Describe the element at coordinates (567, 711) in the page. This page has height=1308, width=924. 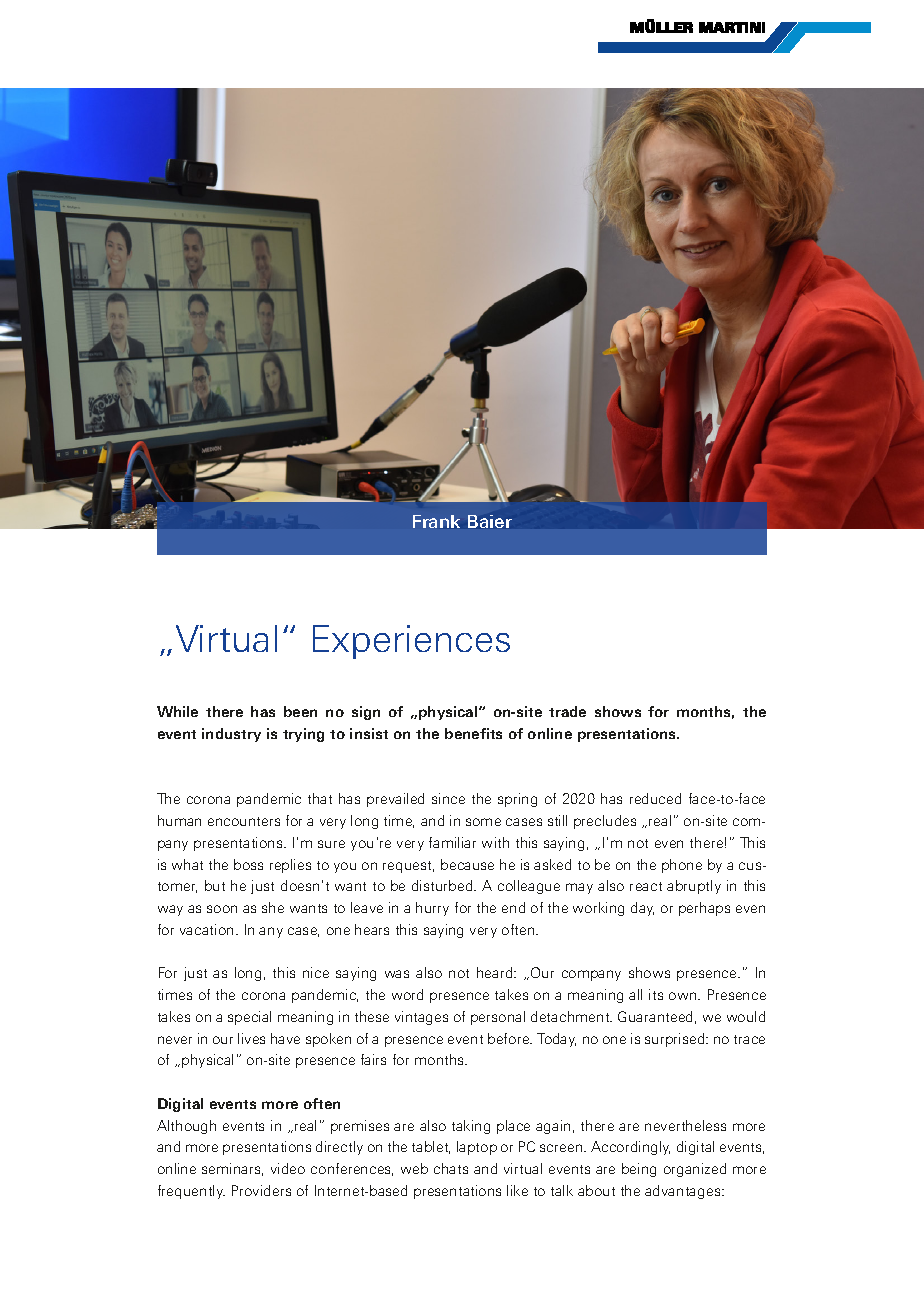
I see `trade` at that location.
